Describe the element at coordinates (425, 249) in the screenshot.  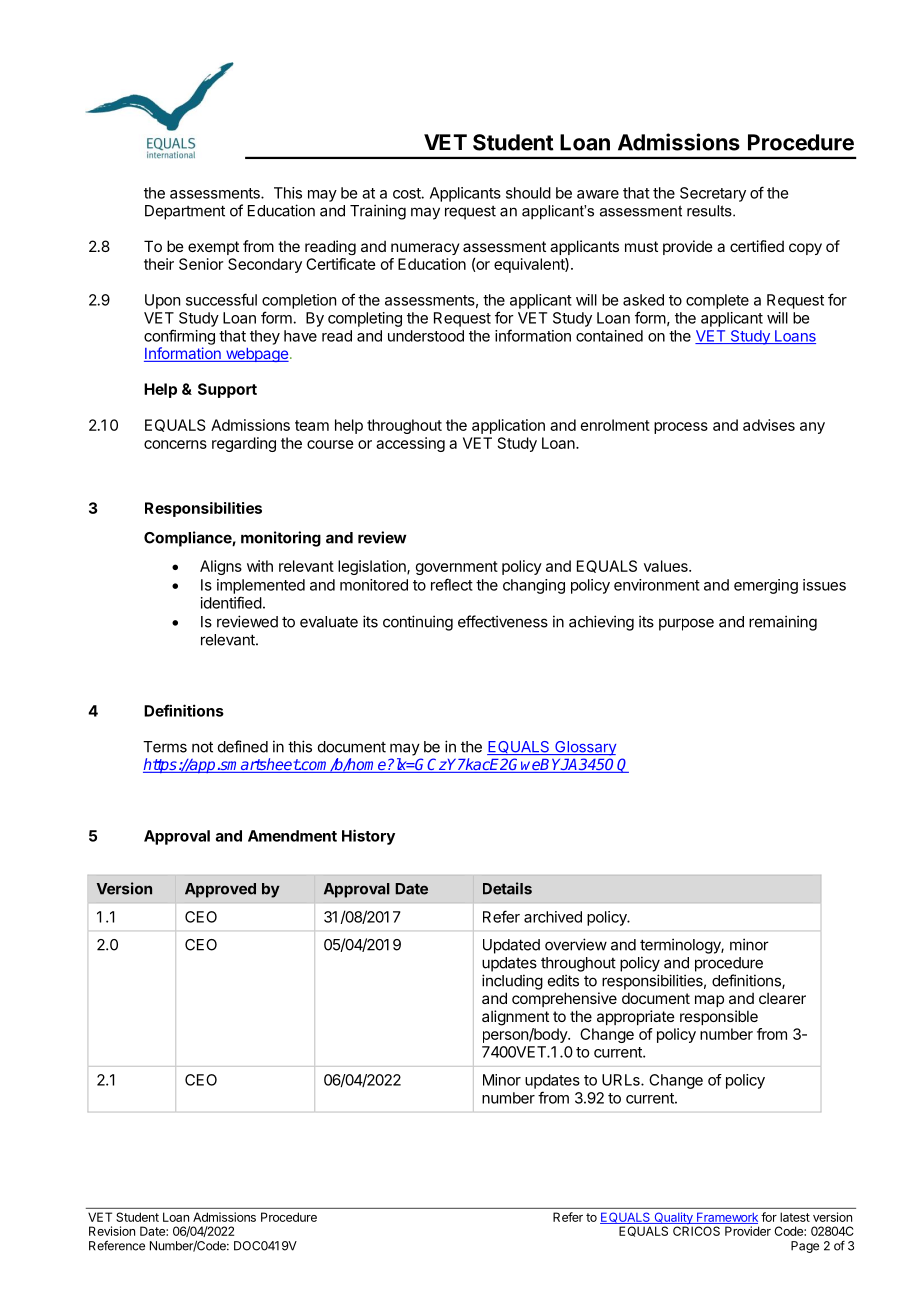
I see `numeracy` at that location.
